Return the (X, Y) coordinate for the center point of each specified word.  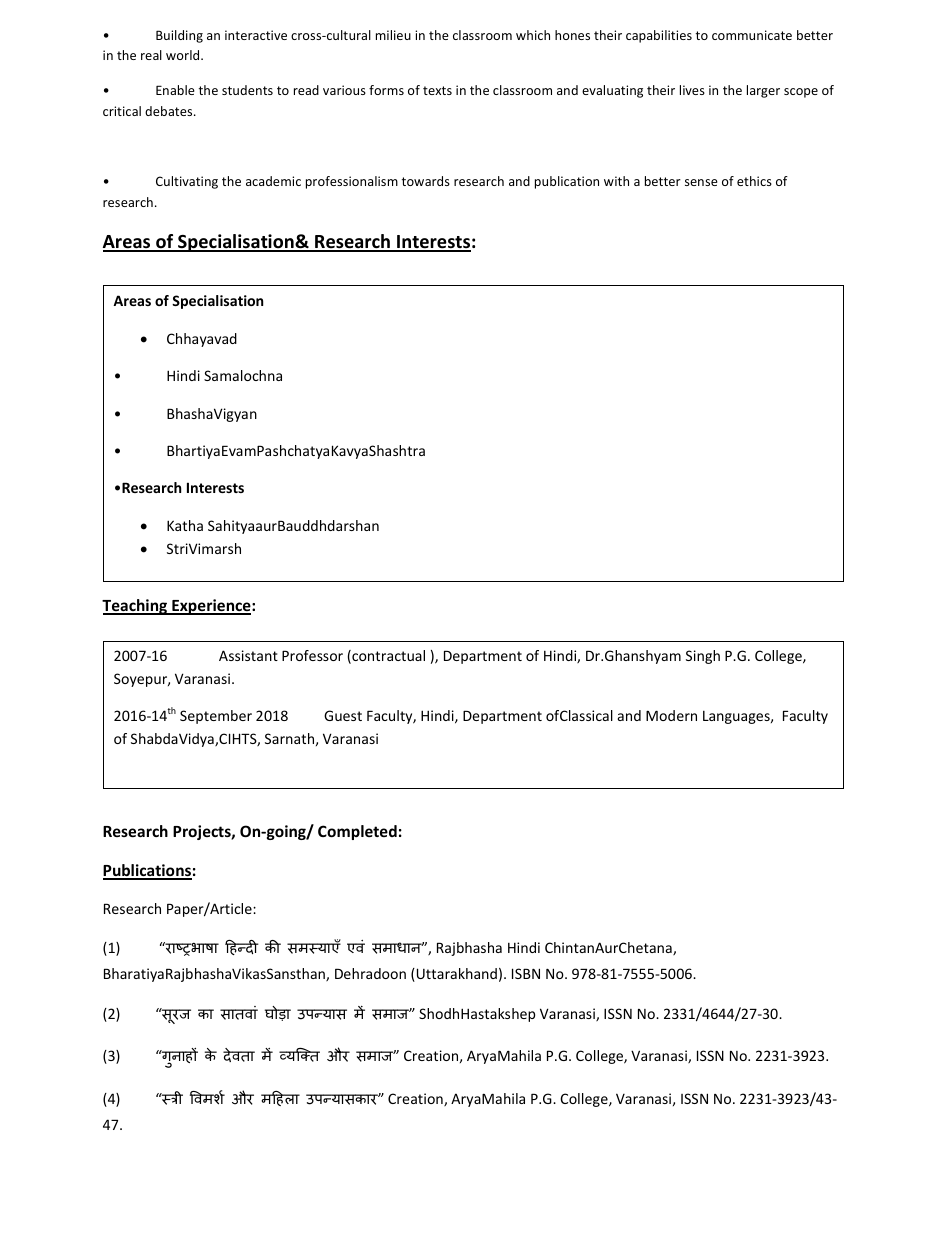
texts (437, 90)
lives (692, 90)
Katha (185, 525)
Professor (312, 655)
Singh (703, 657)
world (184, 55)
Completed (357, 832)
